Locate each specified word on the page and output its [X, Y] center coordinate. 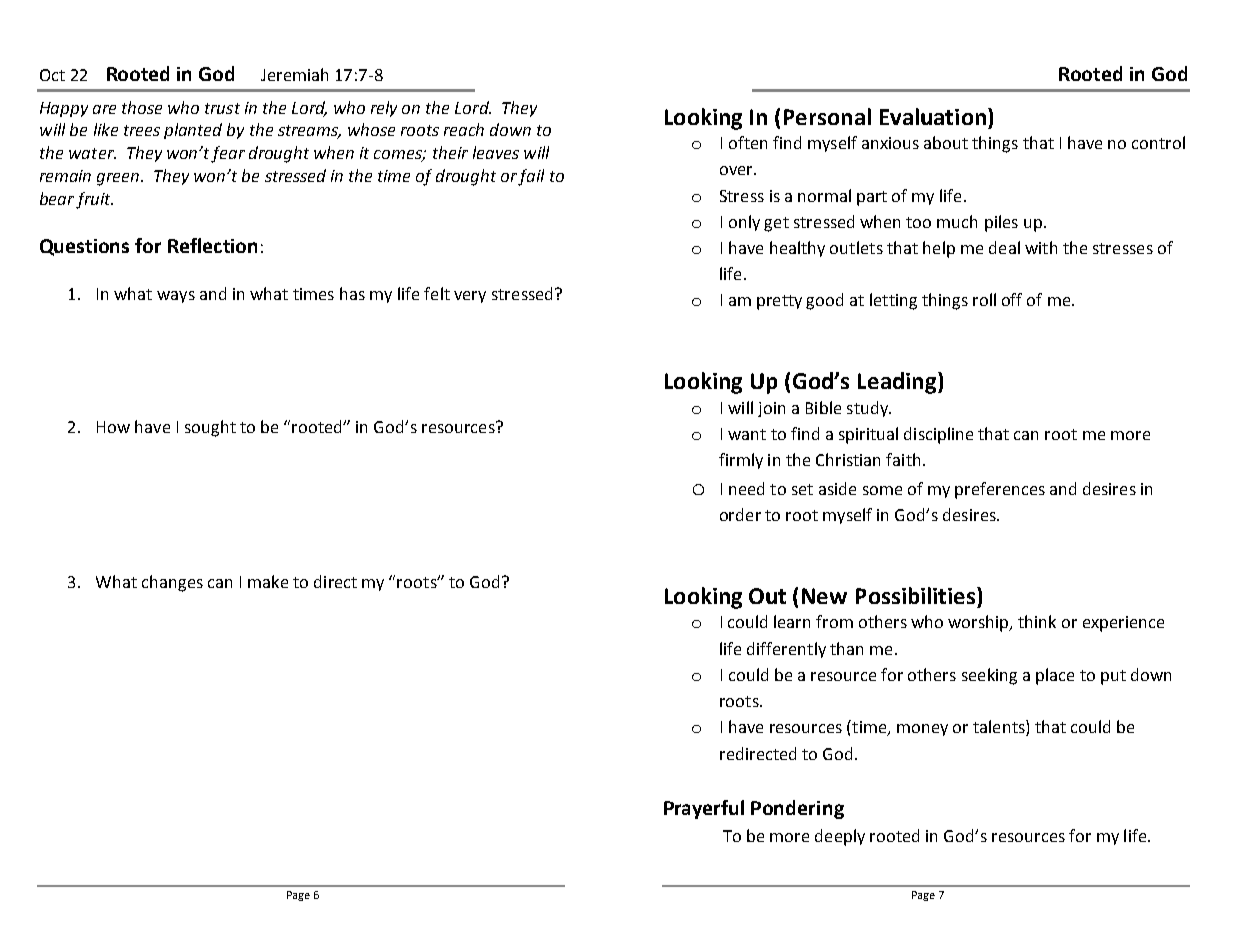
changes [172, 583]
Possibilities [917, 595]
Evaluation [933, 116]
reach [464, 129]
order [740, 514]
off [1012, 299]
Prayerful [704, 809]
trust [222, 108]
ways [176, 297]
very [470, 297]
